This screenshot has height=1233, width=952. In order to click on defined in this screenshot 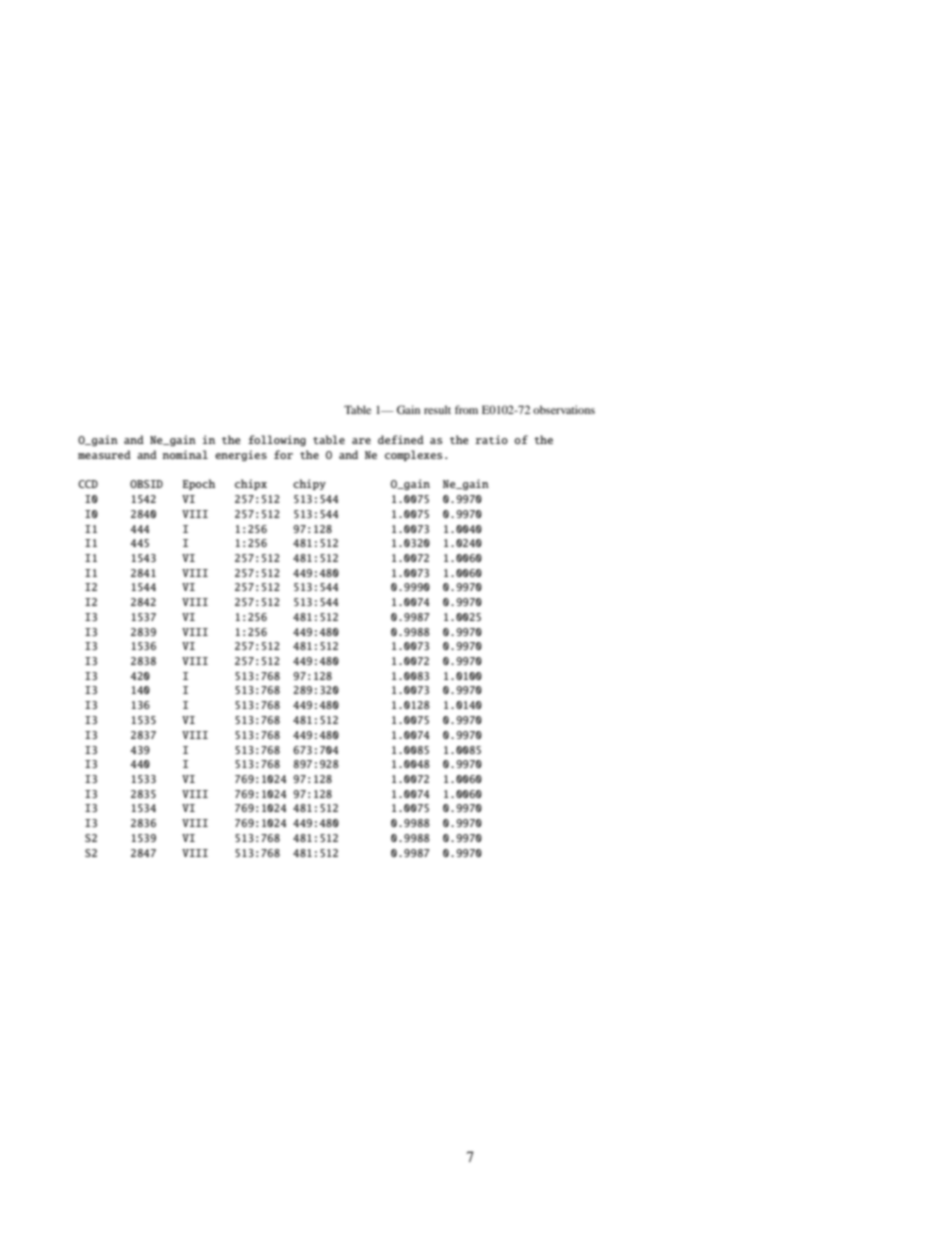, I will do `click(401, 439)`.
